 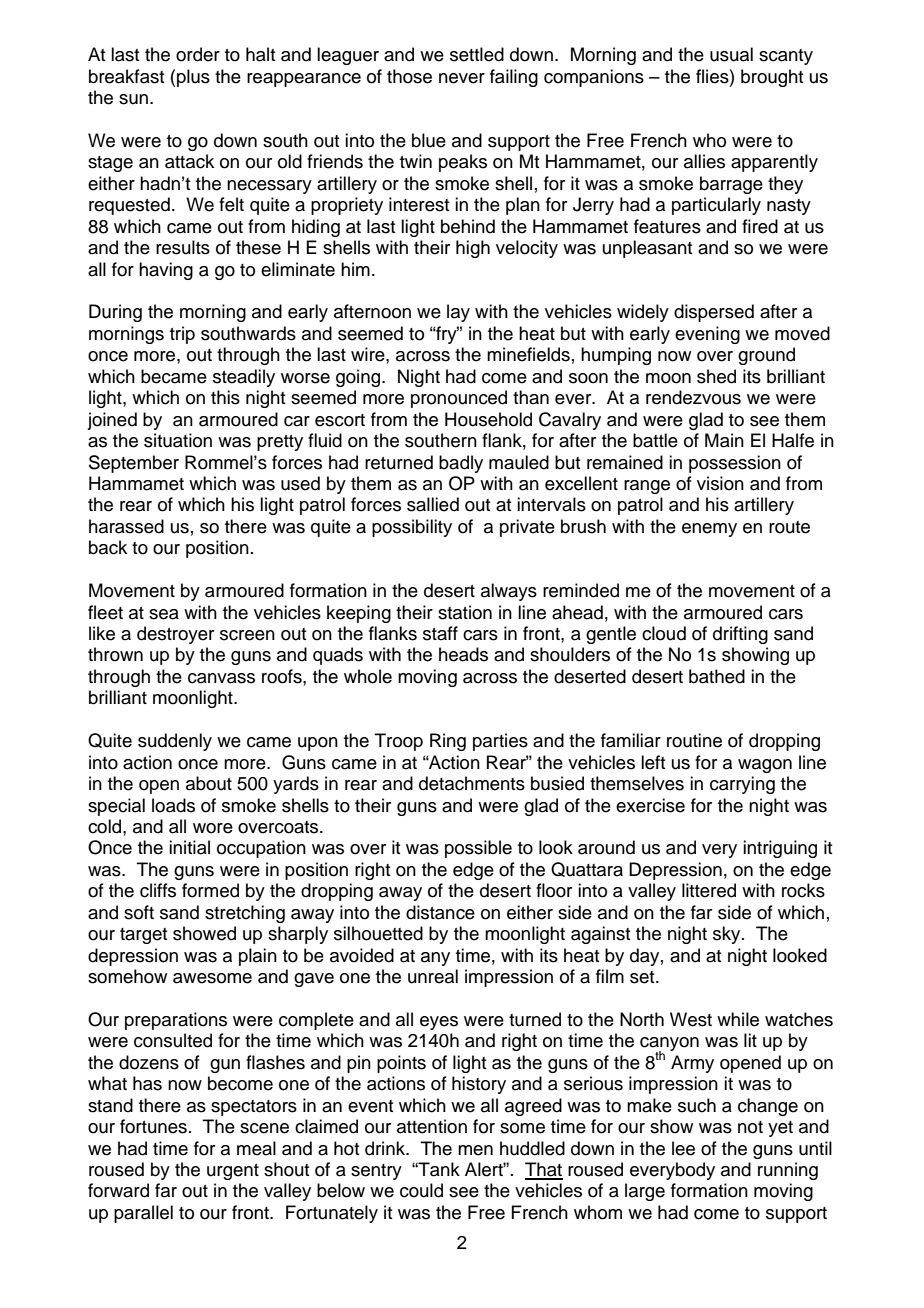 I want to click on badly, so click(x=461, y=464).
